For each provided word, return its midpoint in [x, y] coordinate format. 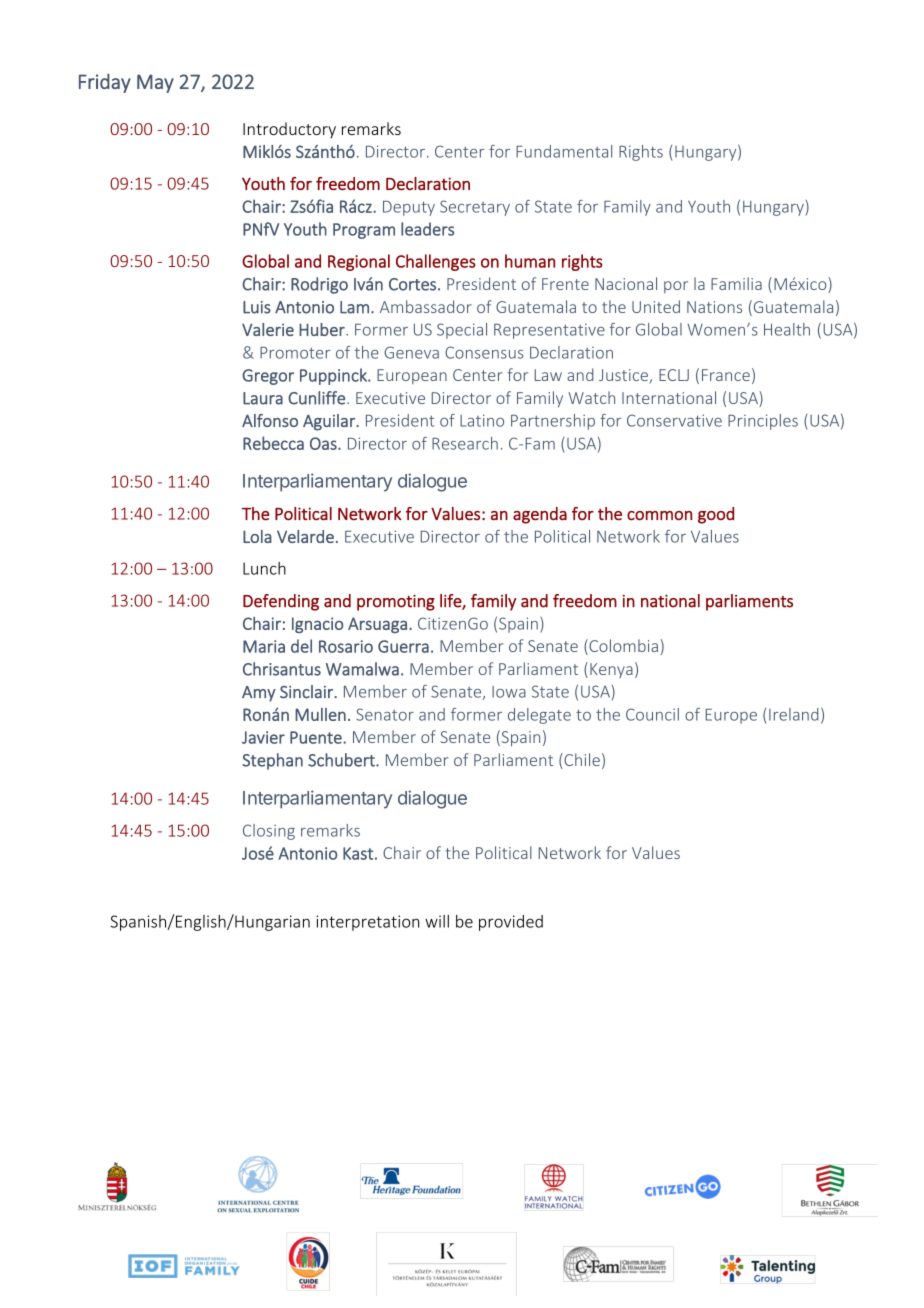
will [437, 921]
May [155, 83]
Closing [269, 832]
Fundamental [564, 151]
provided [511, 923]
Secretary [475, 208]
